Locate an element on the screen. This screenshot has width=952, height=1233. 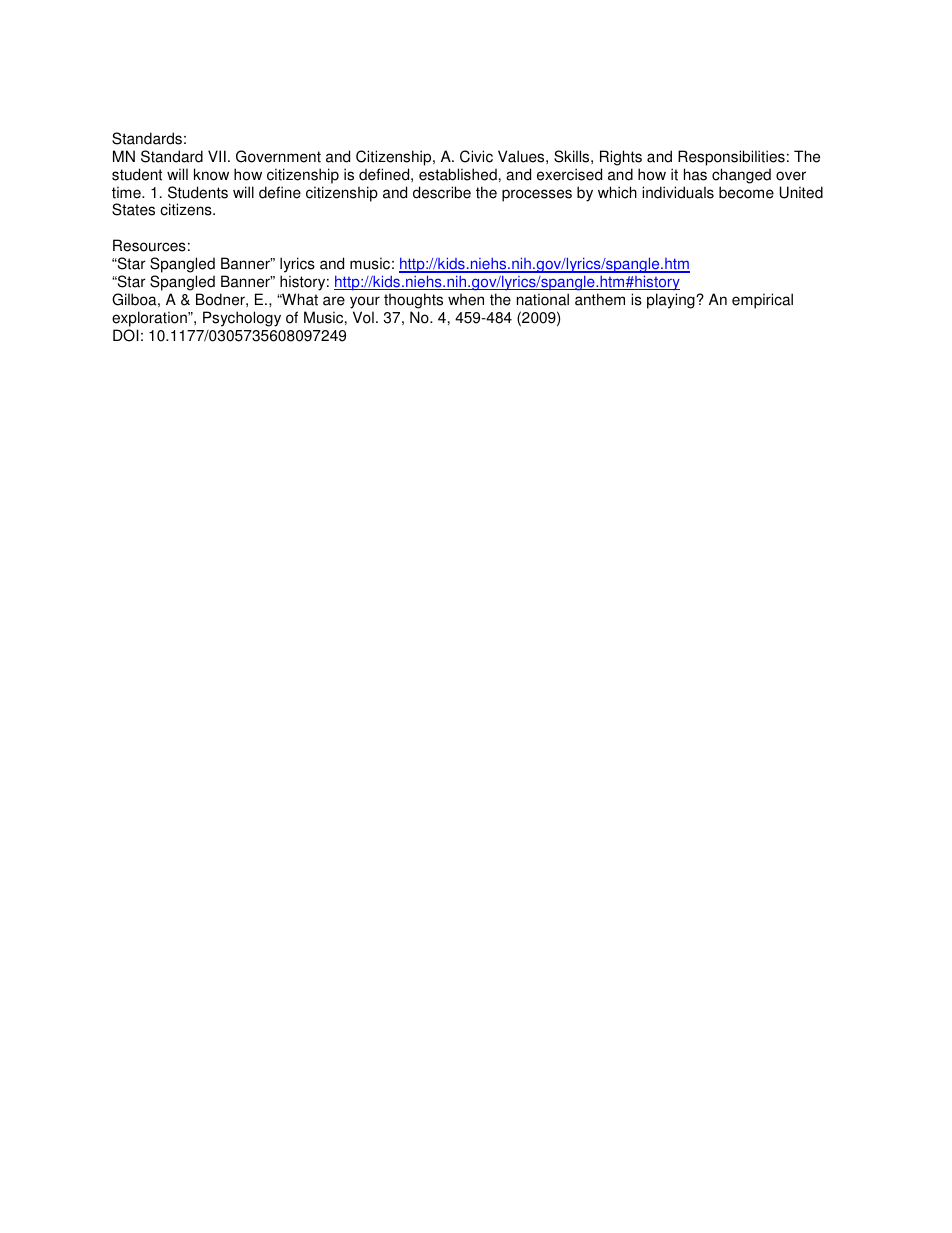
VII is located at coordinates (217, 156).
